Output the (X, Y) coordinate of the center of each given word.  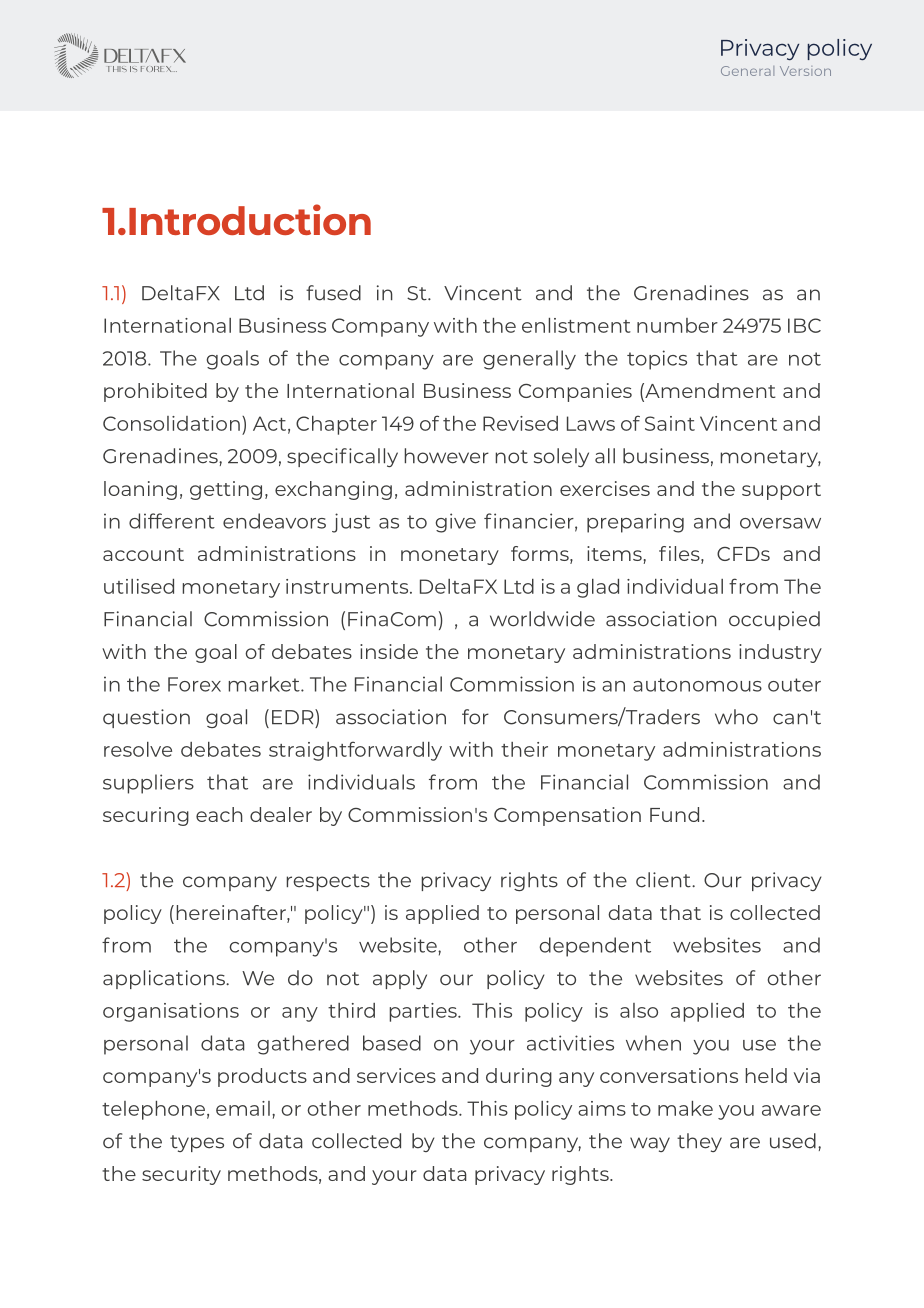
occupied (774, 620)
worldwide (542, 619)
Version (805, 71)
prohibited (155, 392)
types (197, 1143)
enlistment (576, 325)
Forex (194, 684)
